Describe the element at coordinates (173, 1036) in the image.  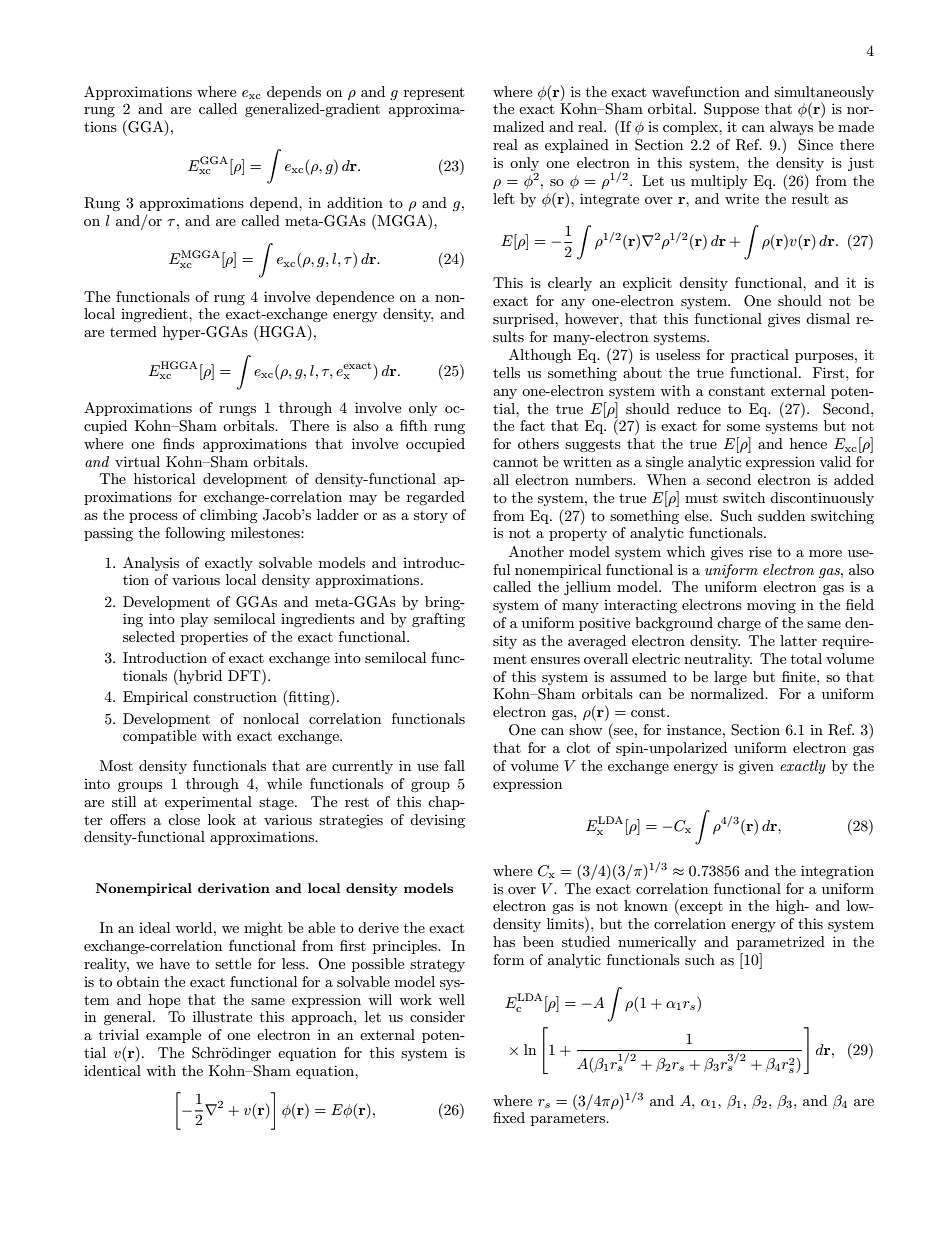
I see `example` at that location.
